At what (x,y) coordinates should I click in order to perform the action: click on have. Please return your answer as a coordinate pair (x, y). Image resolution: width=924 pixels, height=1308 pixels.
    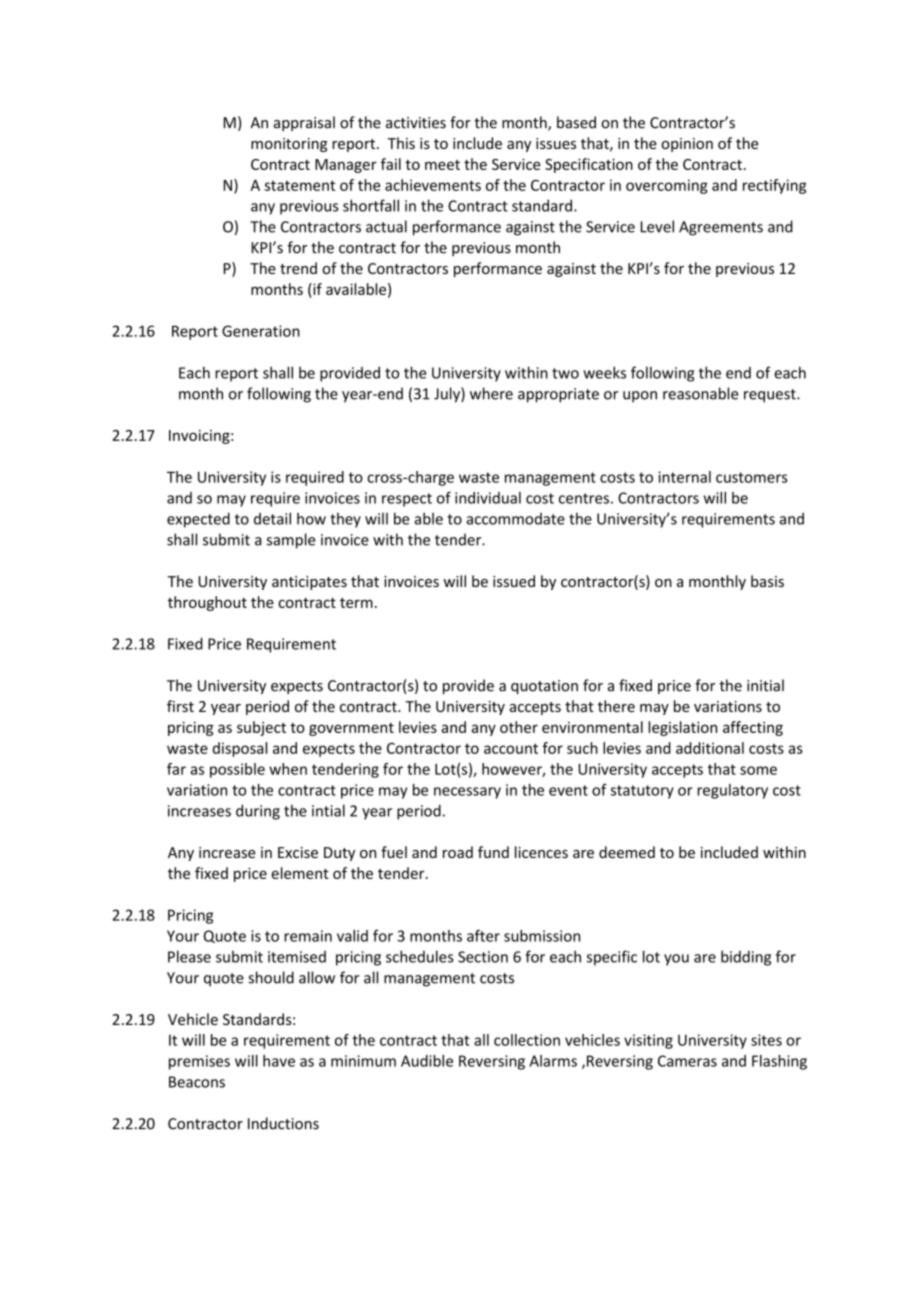
    Looking at the image, I should click on (279, 1061).
